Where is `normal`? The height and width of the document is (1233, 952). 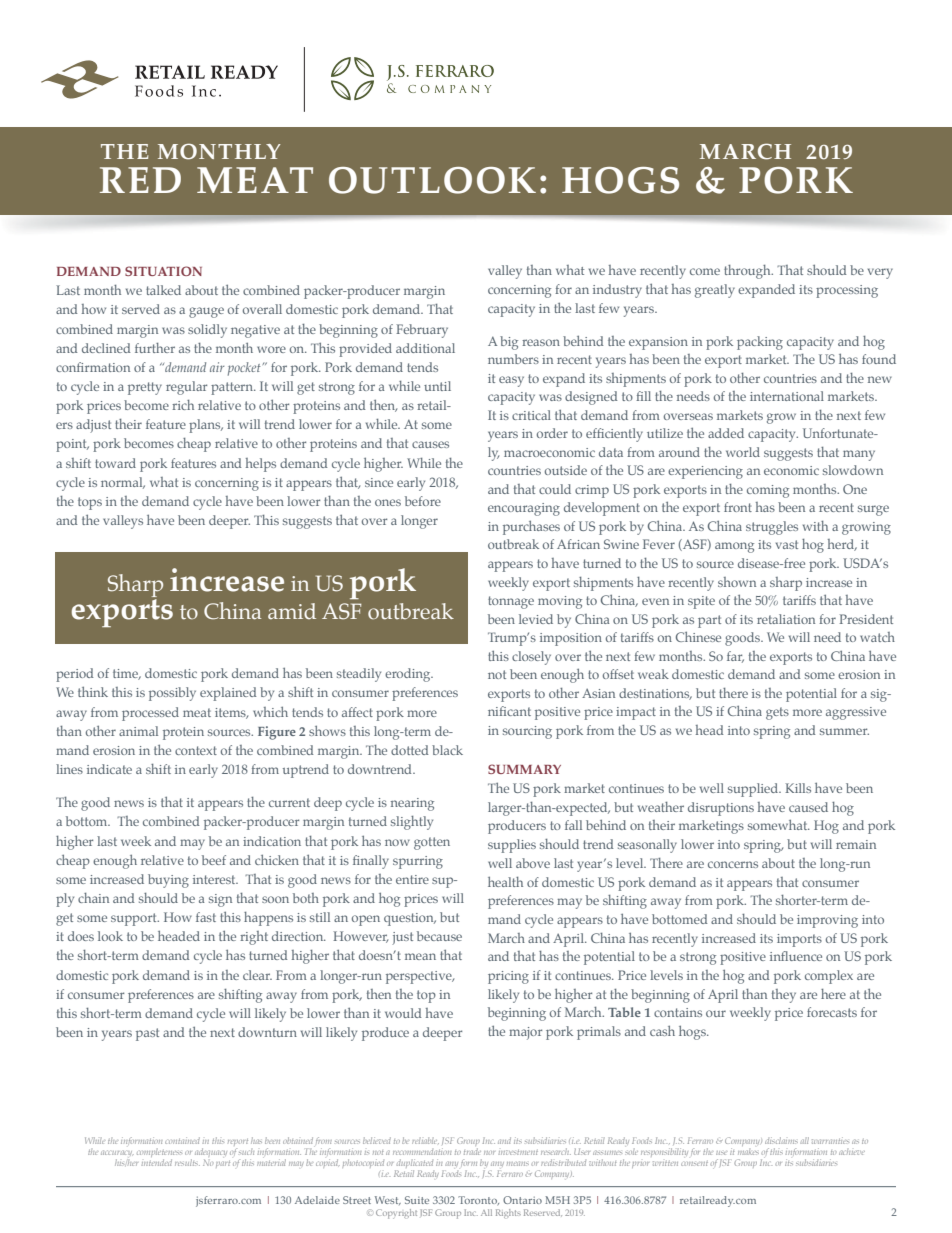
normal is located at coordinates (123, 483).
